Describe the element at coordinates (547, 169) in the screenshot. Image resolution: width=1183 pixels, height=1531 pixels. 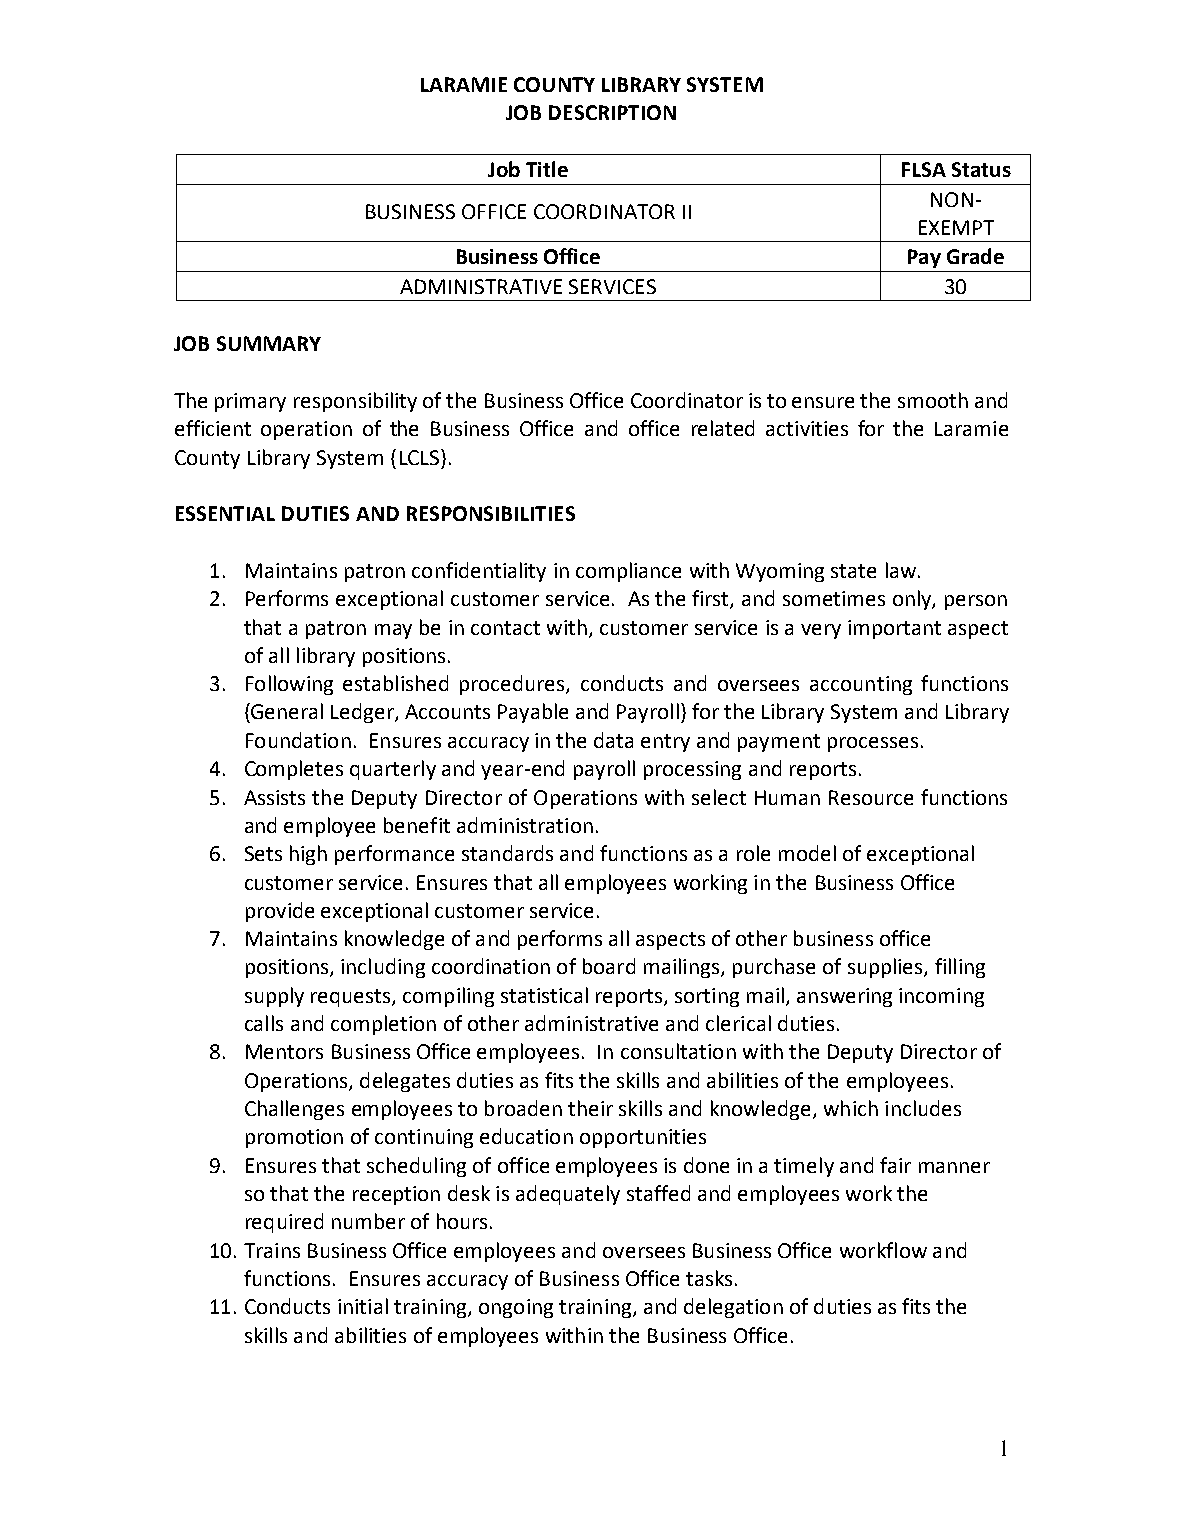
I see `Title` at that location.
